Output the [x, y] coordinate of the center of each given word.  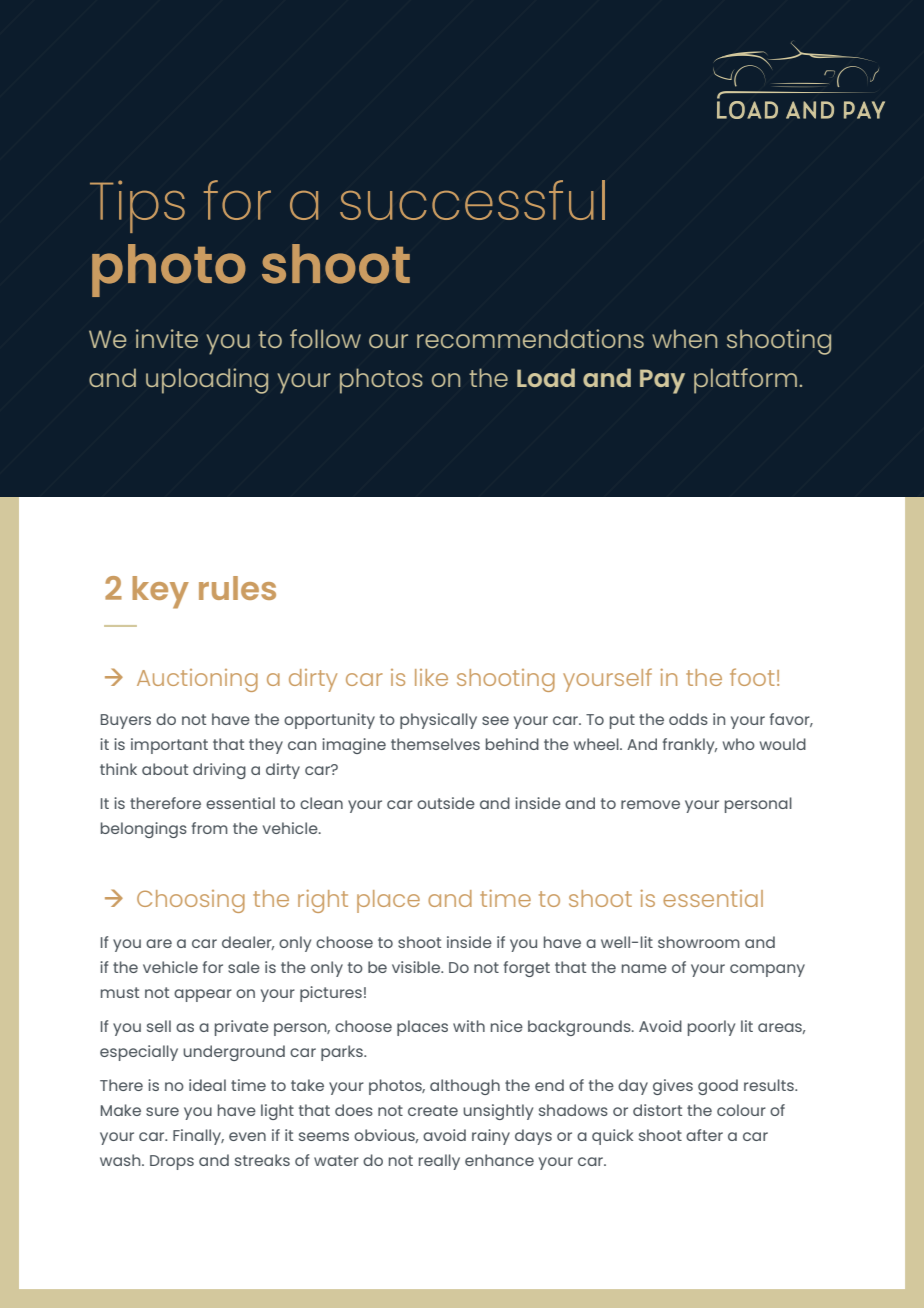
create [433, 1110]
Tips [137, 206]
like [431, 677]
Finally [198, 1137]
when [684, 338]
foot [752, 677]
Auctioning [197, 680]
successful [472, 200]
